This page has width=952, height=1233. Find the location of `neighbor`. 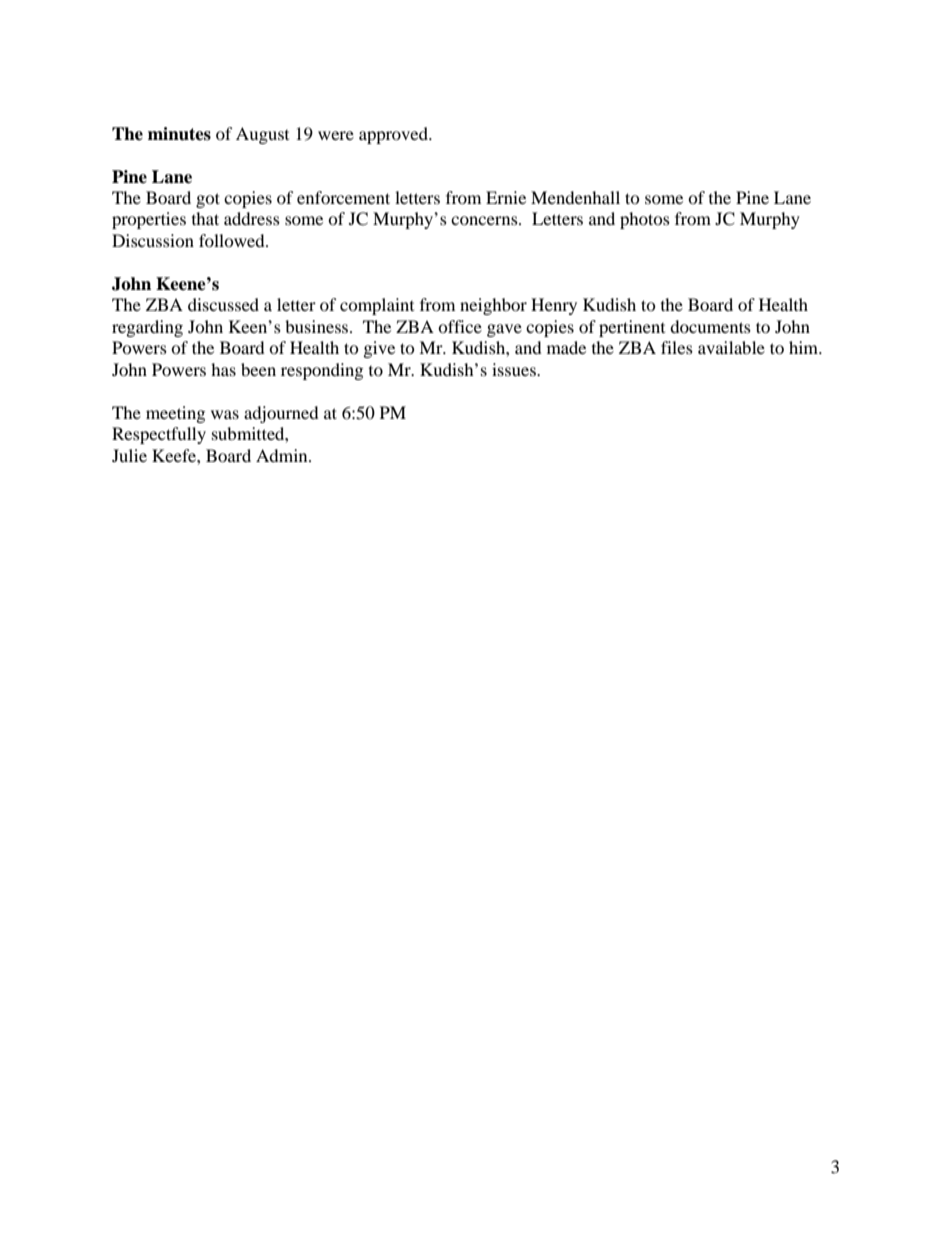

neighbor is located at coordinates (493, 306).
